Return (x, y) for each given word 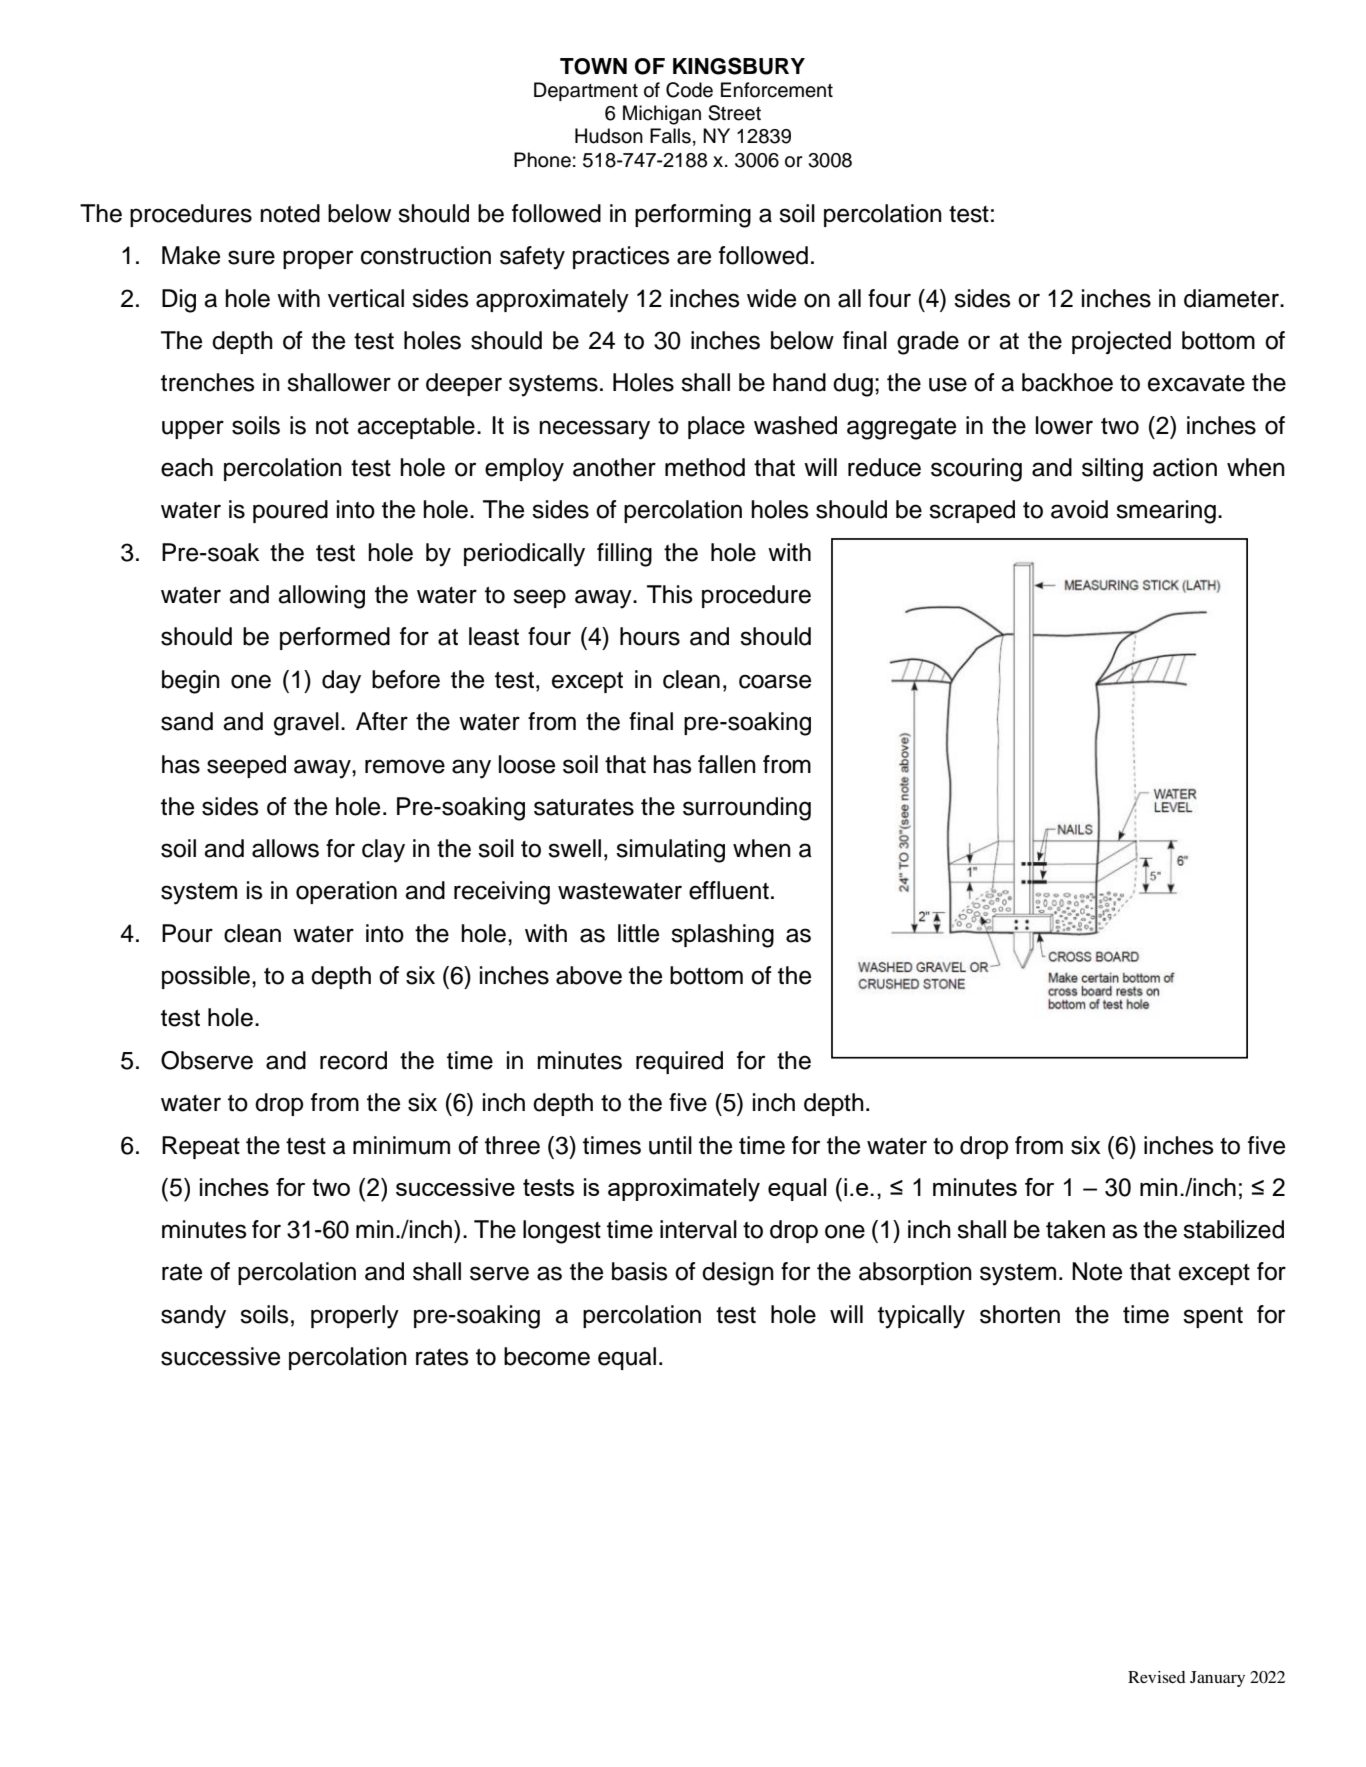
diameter (1232, 298)
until (670, 1145)
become (547, 1356)
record (353, 1060)
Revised (1157, 1677)
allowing (321, 597)
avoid (1079, 509)
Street (734, 113)
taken (1075, 1229)
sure (251, 257)
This (670, 594)
